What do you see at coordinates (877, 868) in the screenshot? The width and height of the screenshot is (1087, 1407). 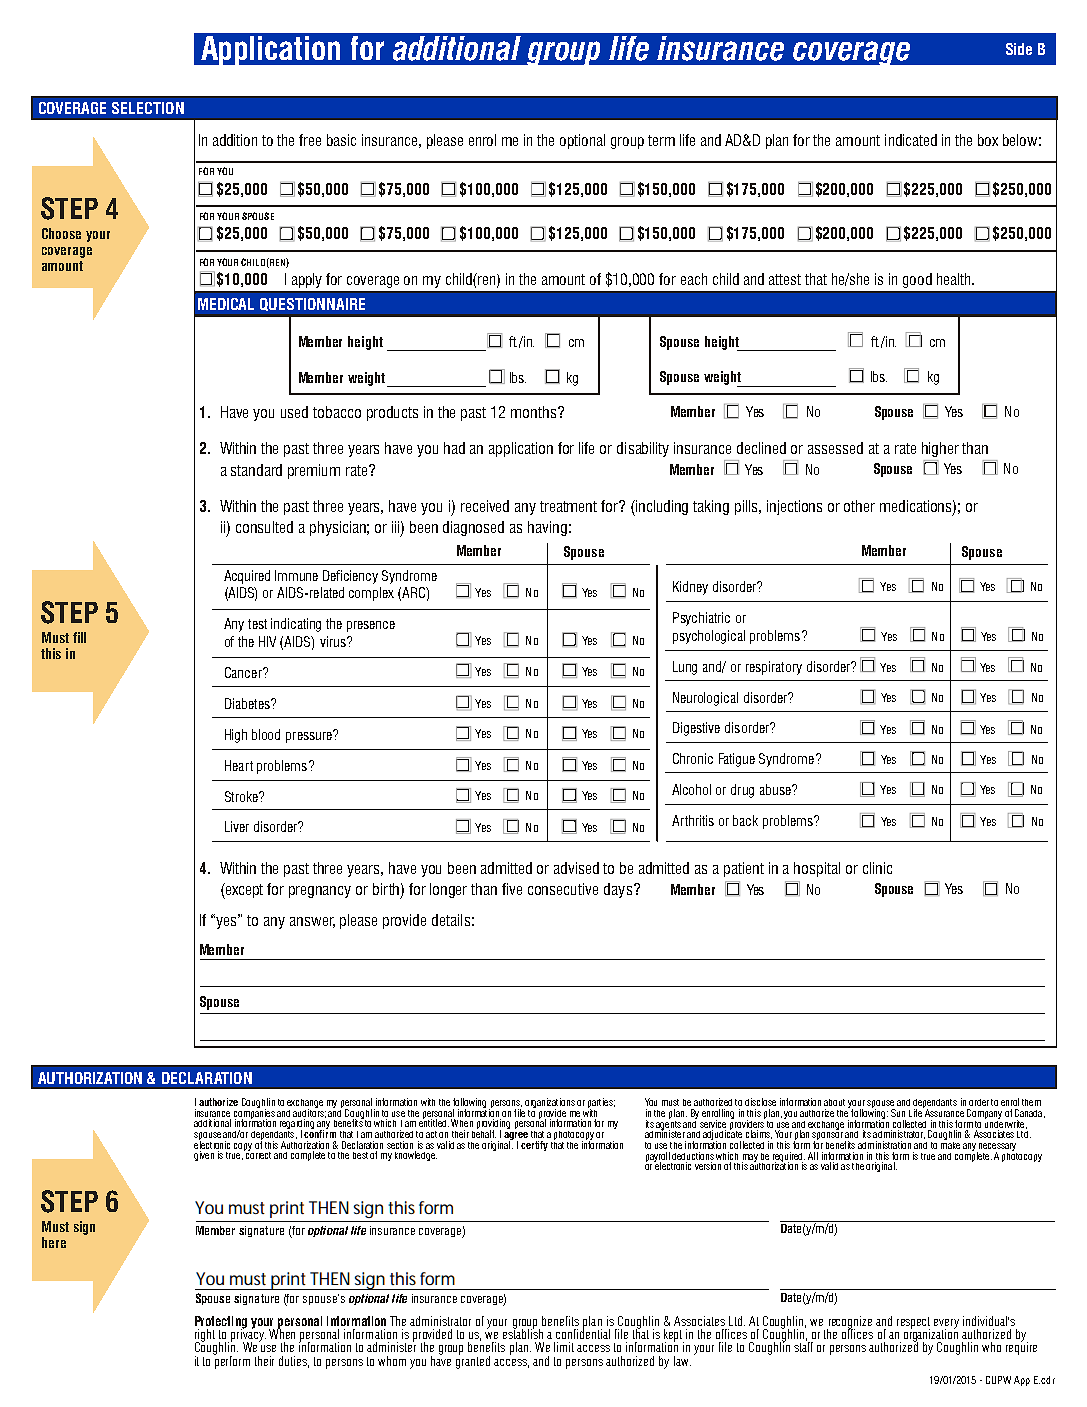 I see `clinic` at bounding box center [877, 868].
